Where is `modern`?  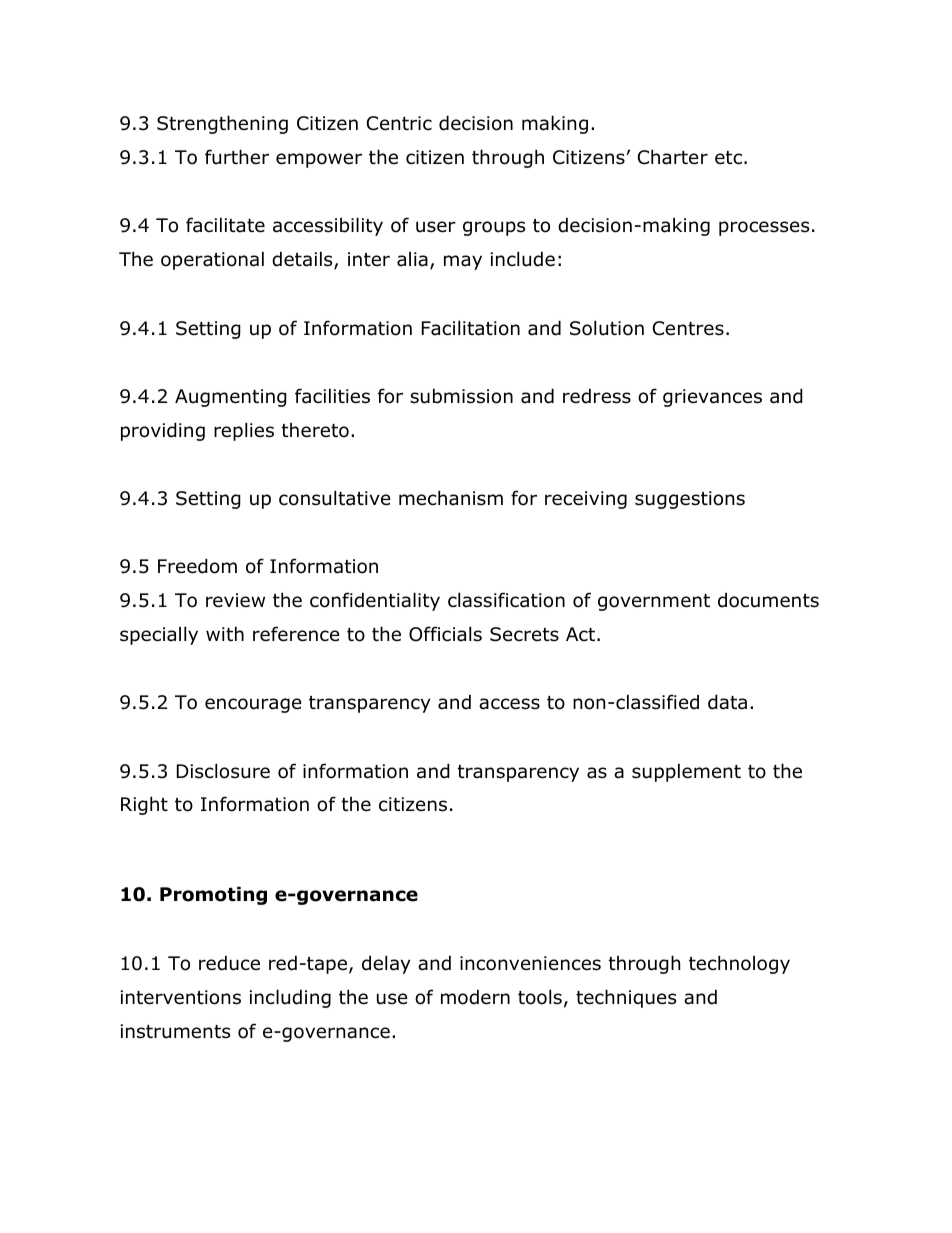 modern is located at coordinates (475, 997).
